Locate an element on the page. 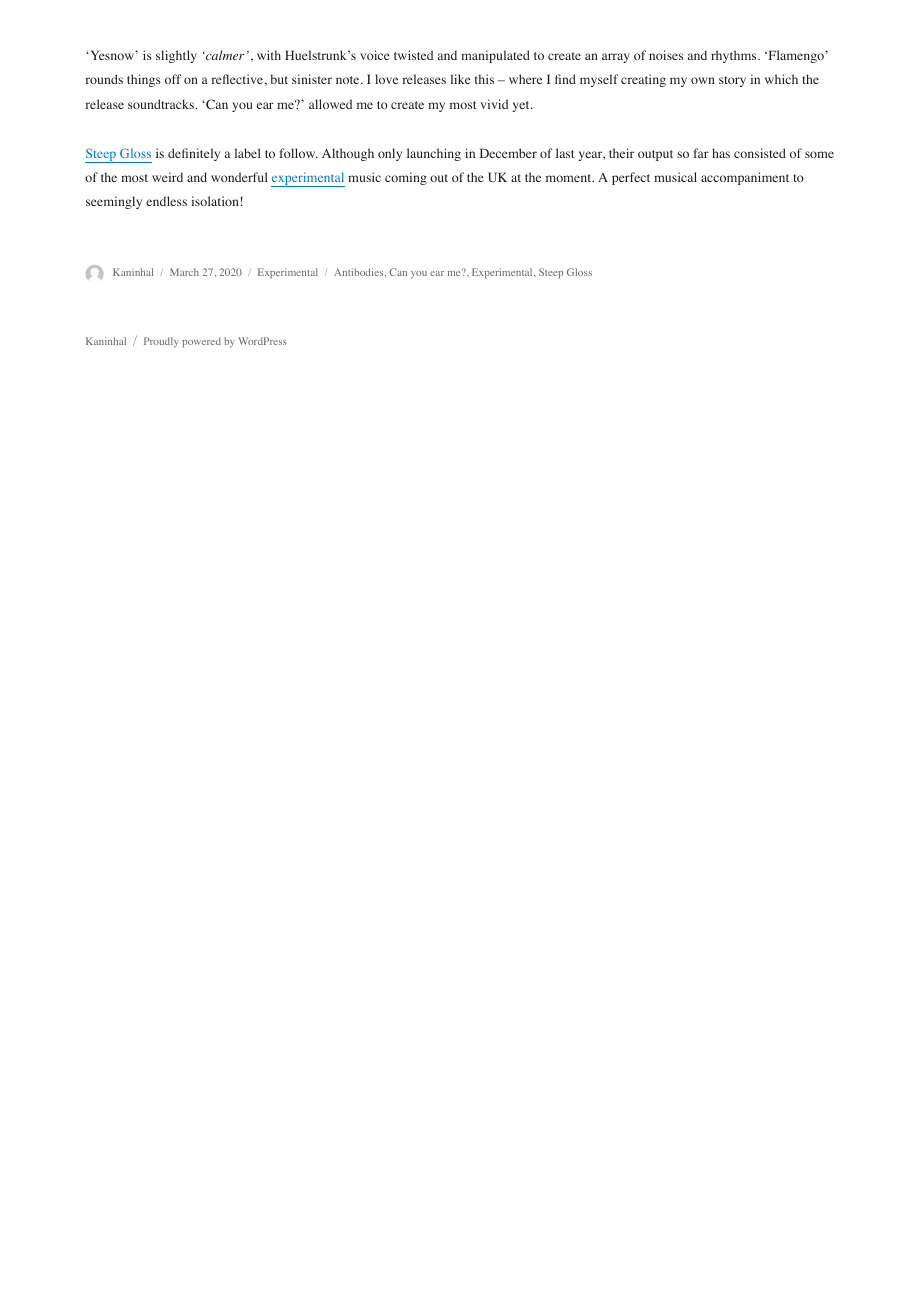 The height and width of the image is (1307, 924). manipulated is located at coordinates (495, 56).
